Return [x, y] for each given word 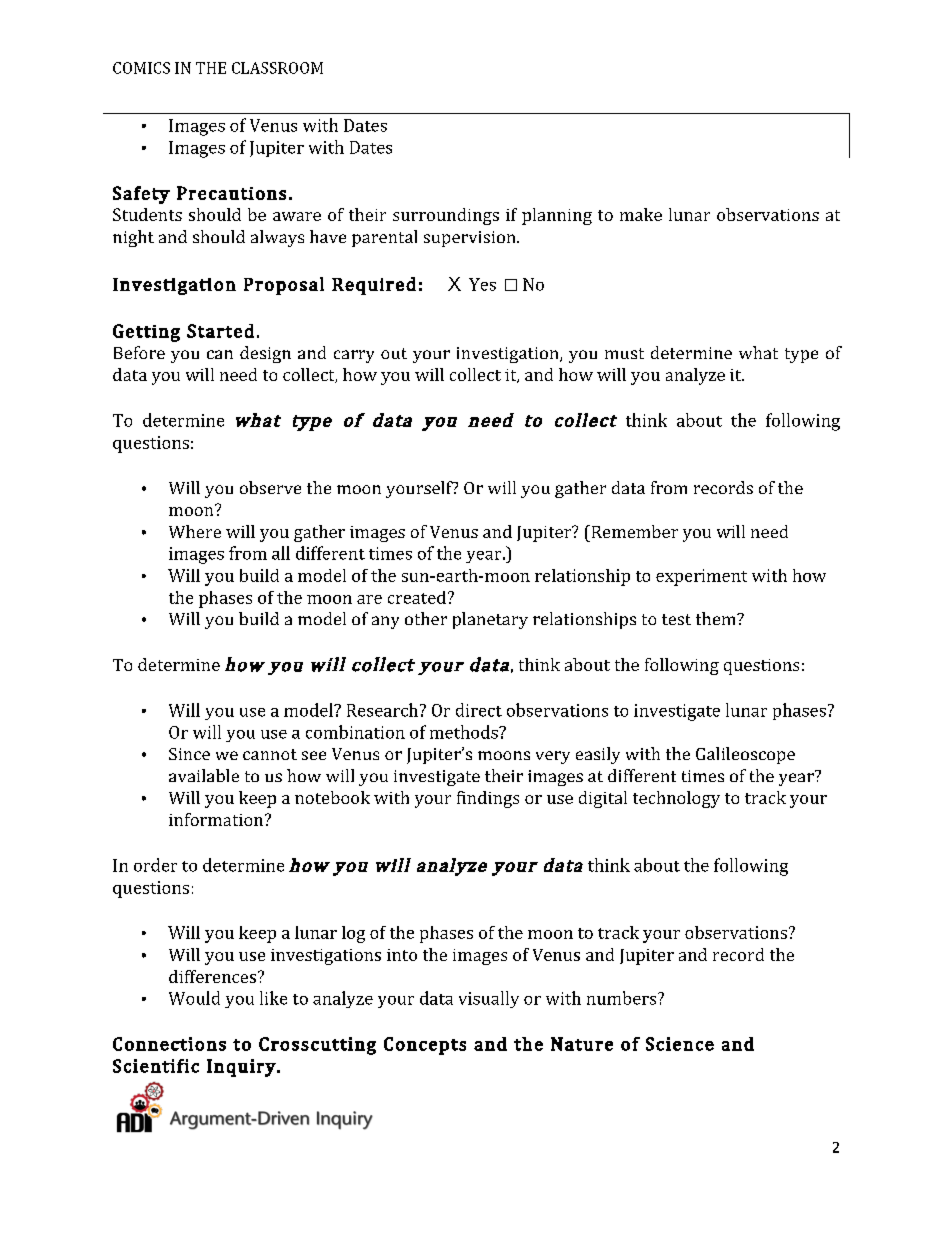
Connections [169, 1044]
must [624, 353]
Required [374, 286]
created [417, 597]
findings [488, 799]
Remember [633, 531]
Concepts [425, 1046]
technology [676, 799]
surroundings [446, 216]
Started [220, 331]
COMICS [141, 68]
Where [195, 531]
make [641, 214]
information [217, 819]
